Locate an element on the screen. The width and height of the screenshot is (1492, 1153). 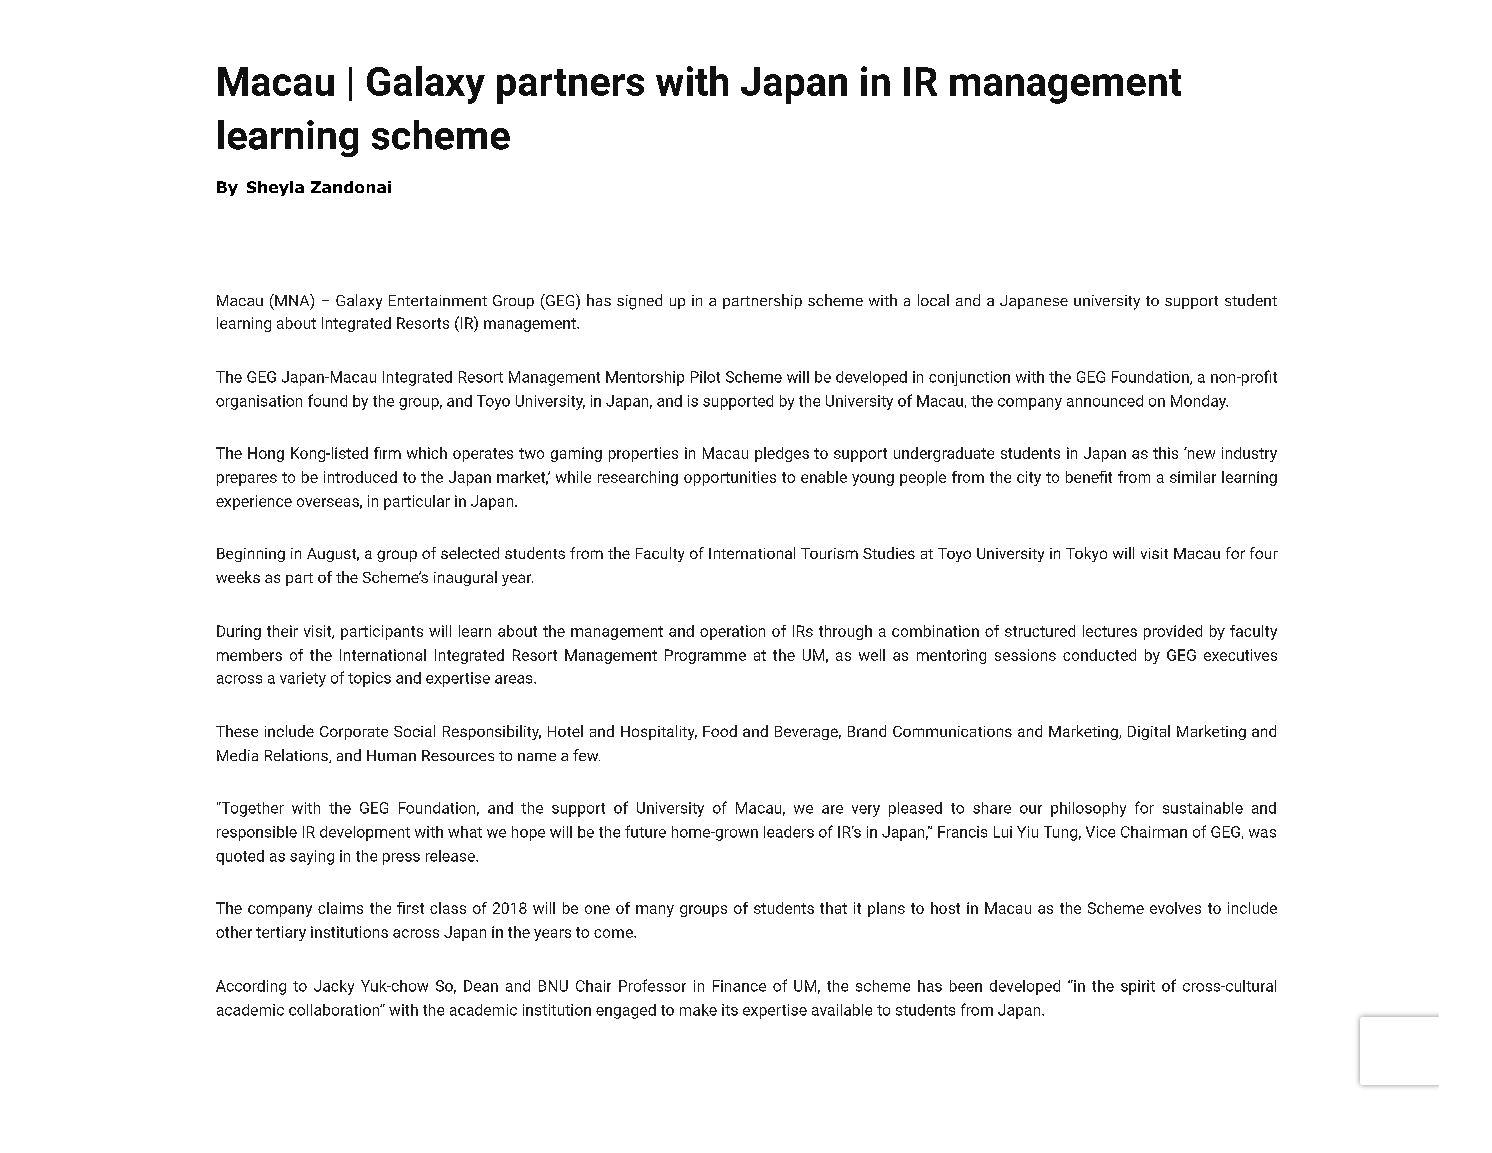
Tourism is located at coordinates (829, 553).
